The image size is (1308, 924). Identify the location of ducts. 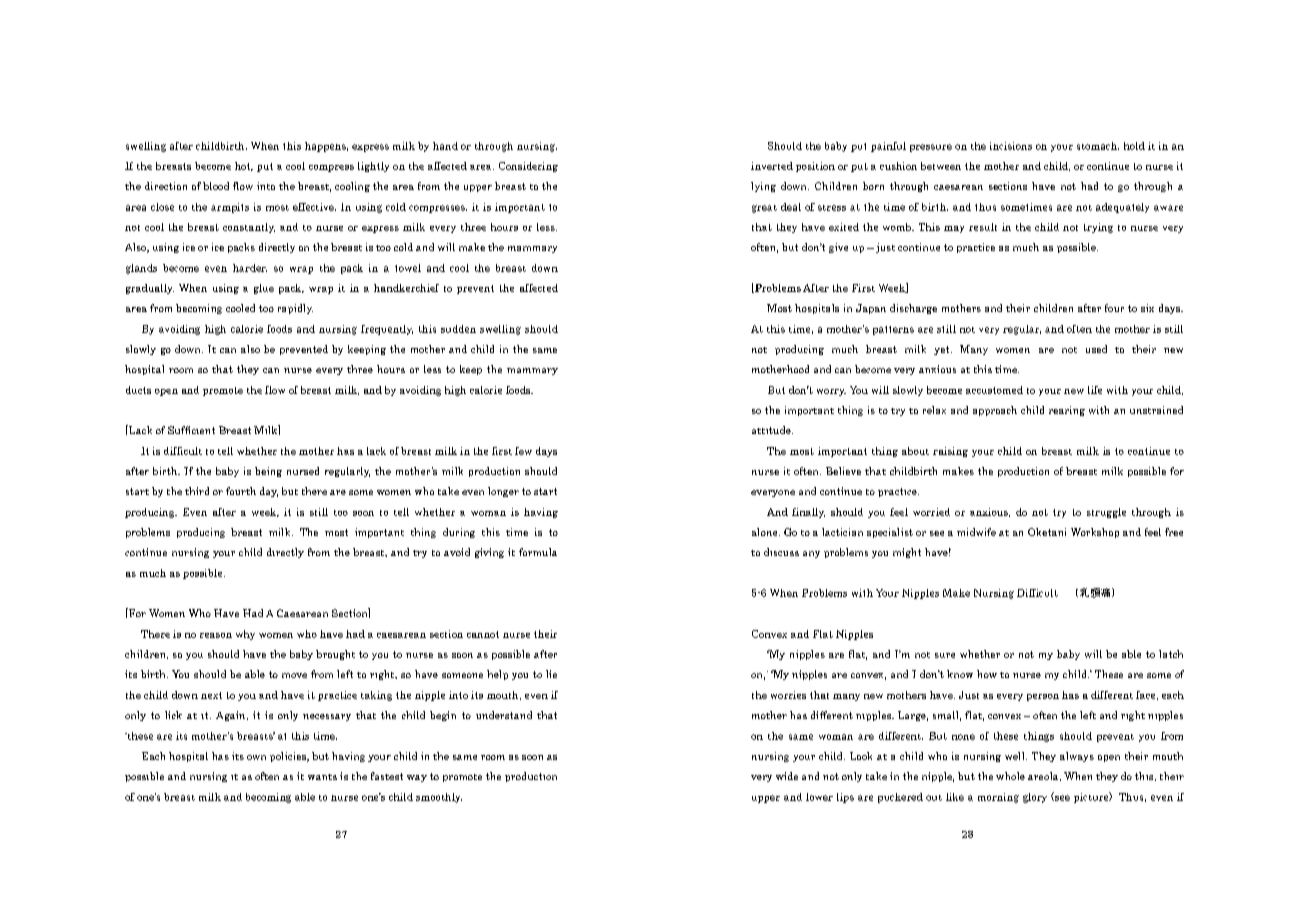
(138, 390).
